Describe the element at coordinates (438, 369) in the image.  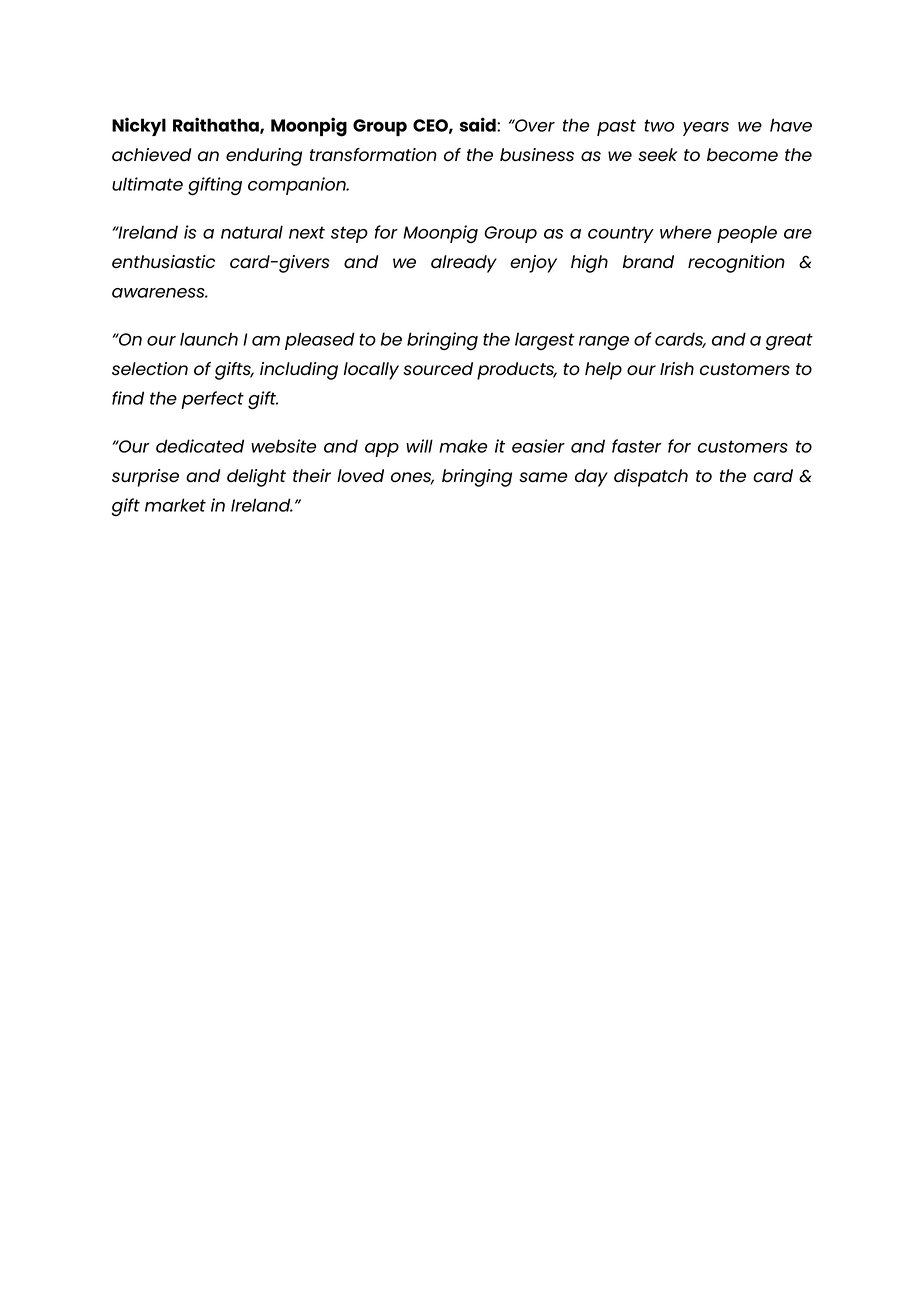
I see `sourced` at that location.
